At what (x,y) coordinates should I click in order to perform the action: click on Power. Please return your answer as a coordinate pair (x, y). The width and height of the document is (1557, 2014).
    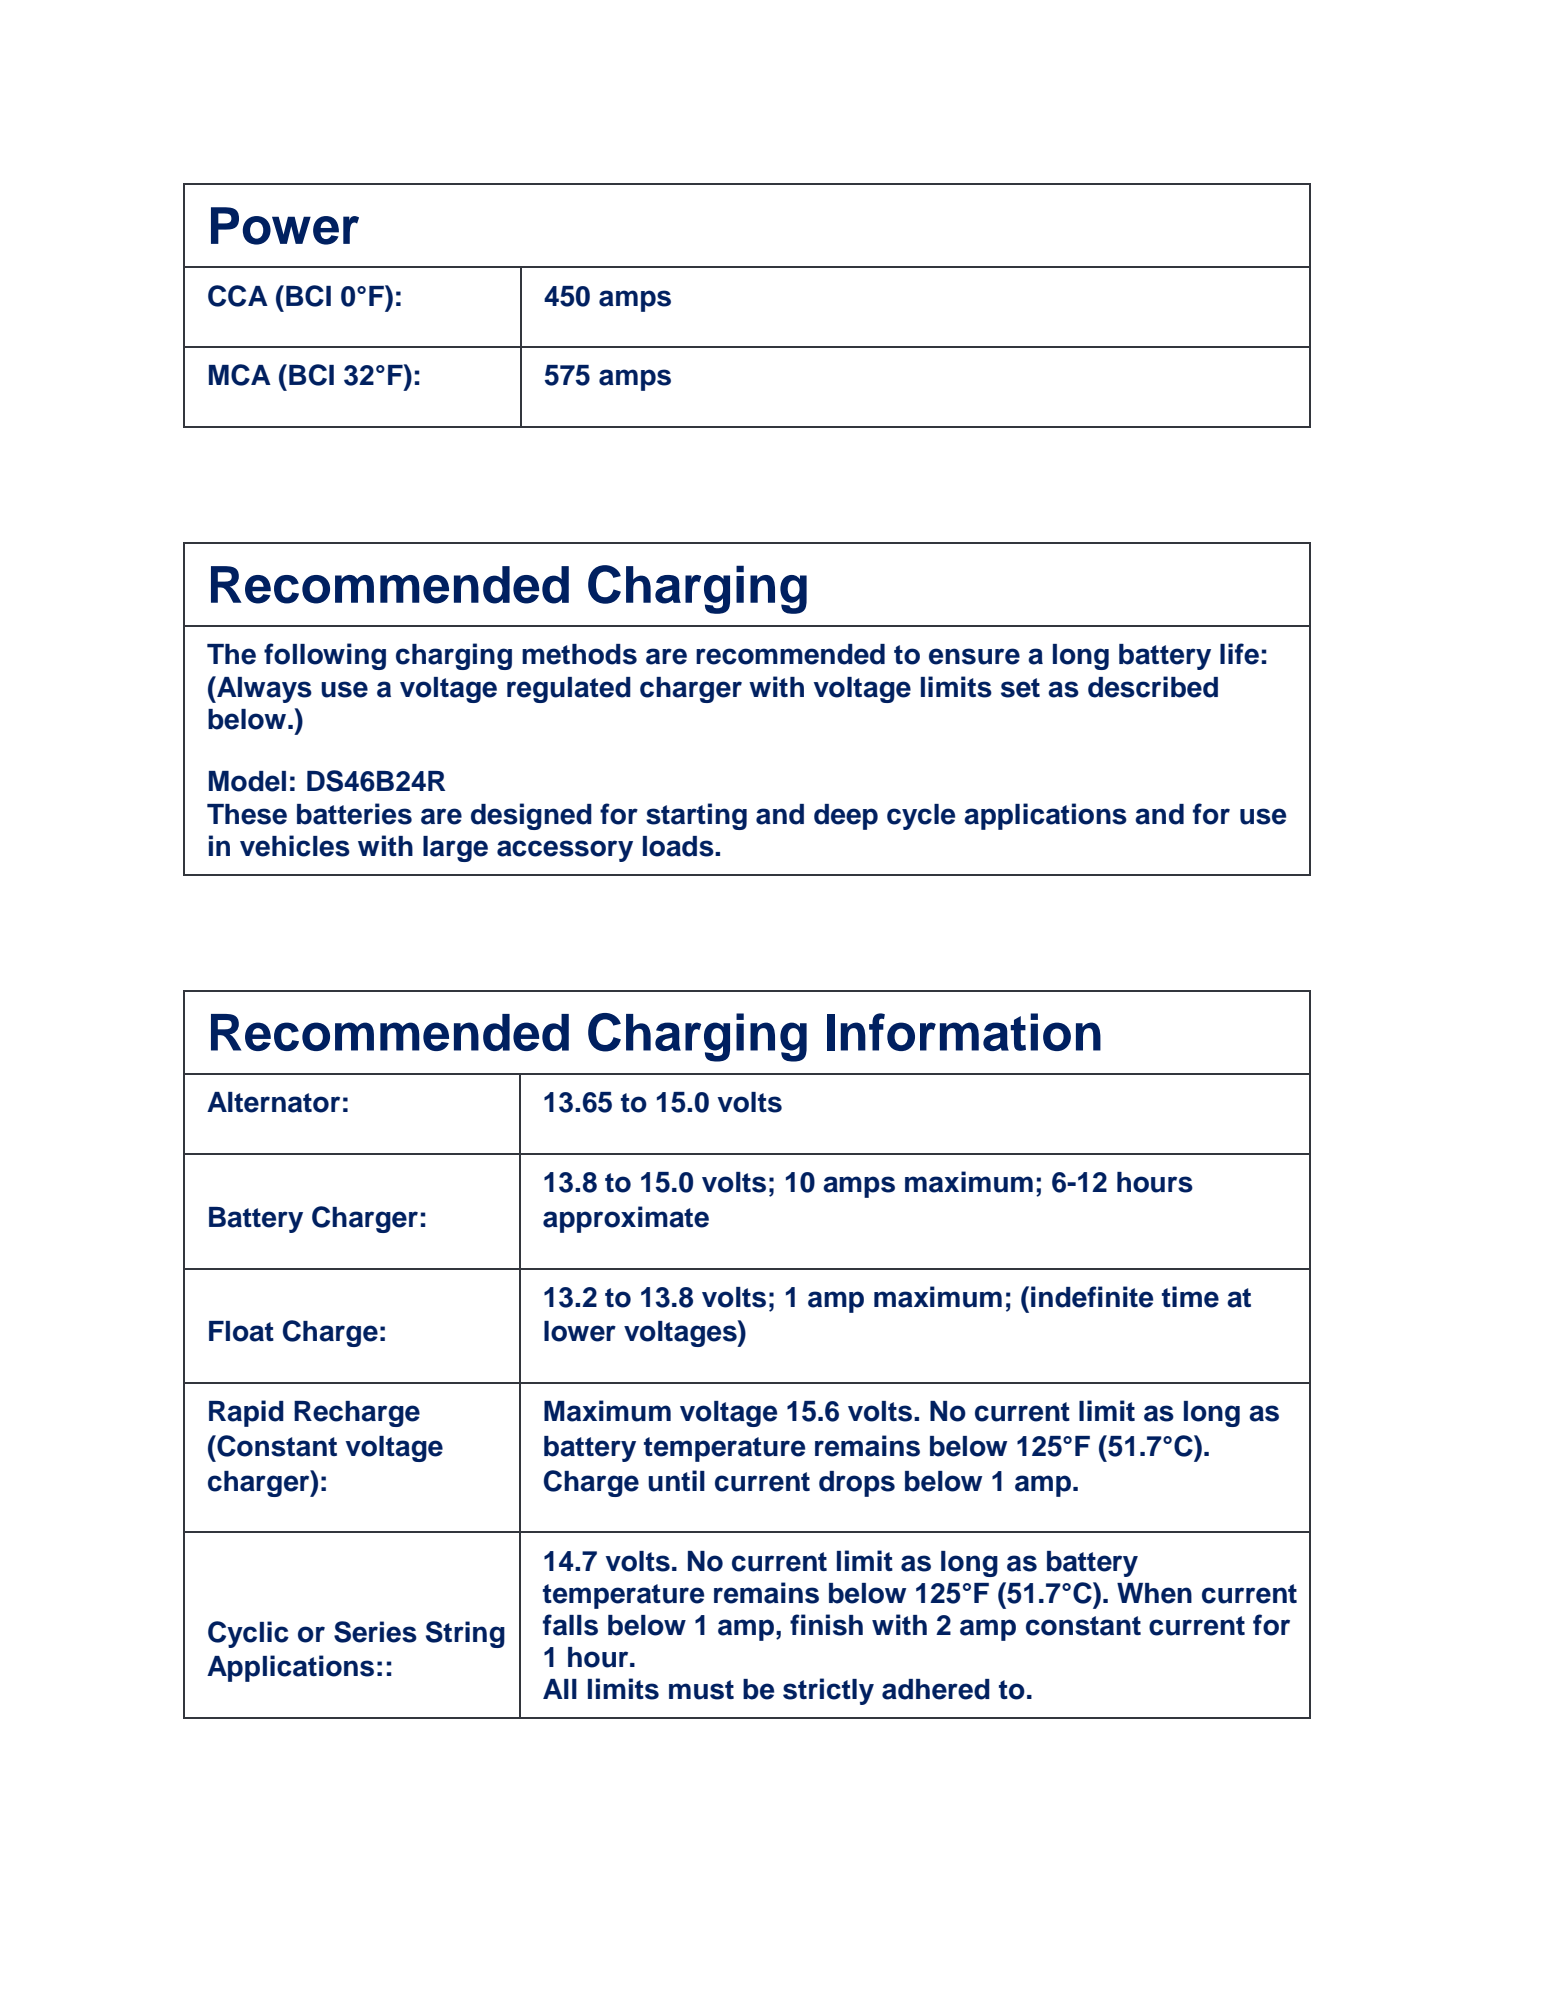
    Looking at the image, I should click on (285, 226).
